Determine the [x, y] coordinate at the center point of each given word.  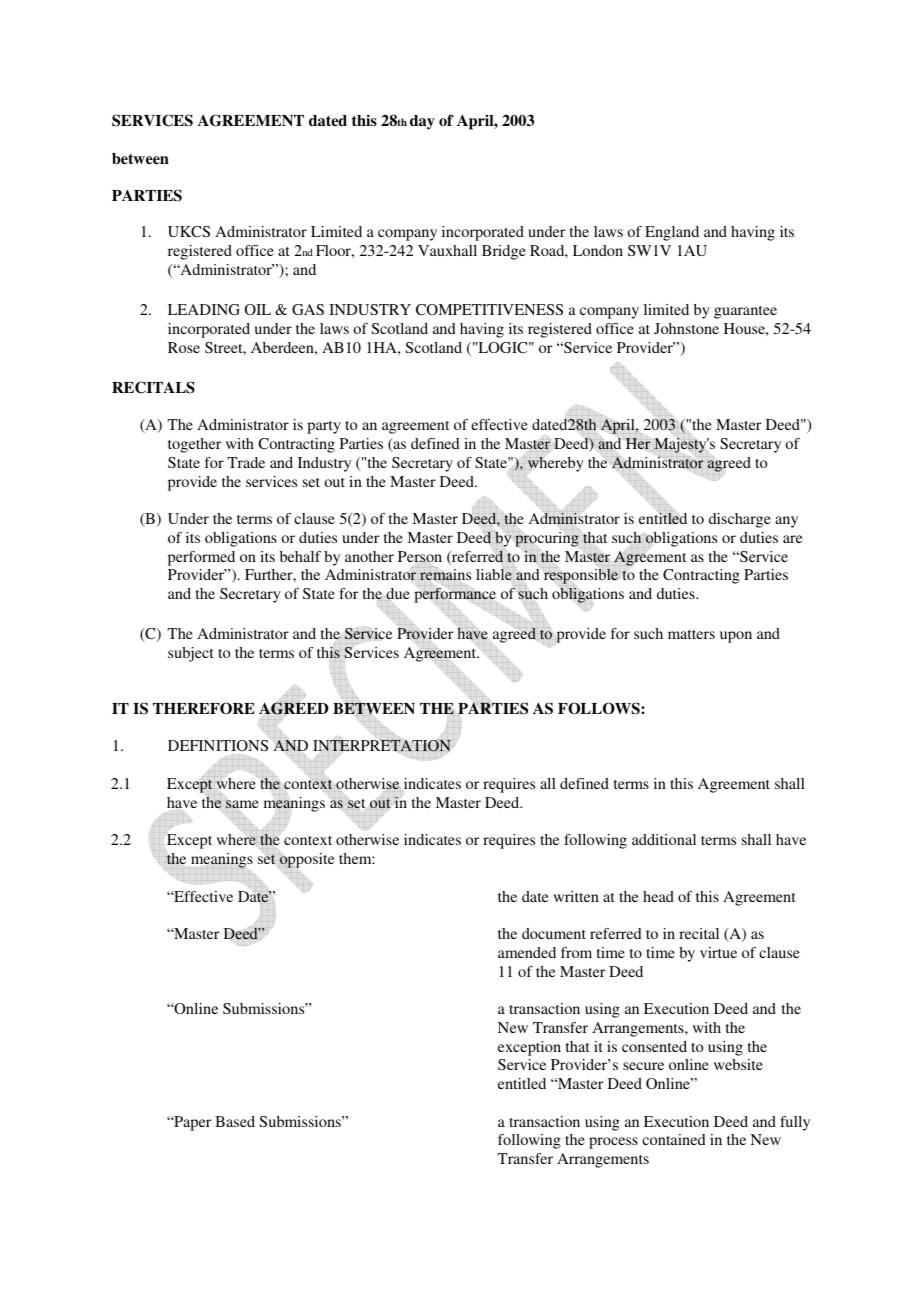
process [613, 1143]
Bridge [504, 252]
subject [191, 654]
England [672, 233]
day [422, 122]
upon [736, 637]
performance [455, 595]
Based [235, 1121]
